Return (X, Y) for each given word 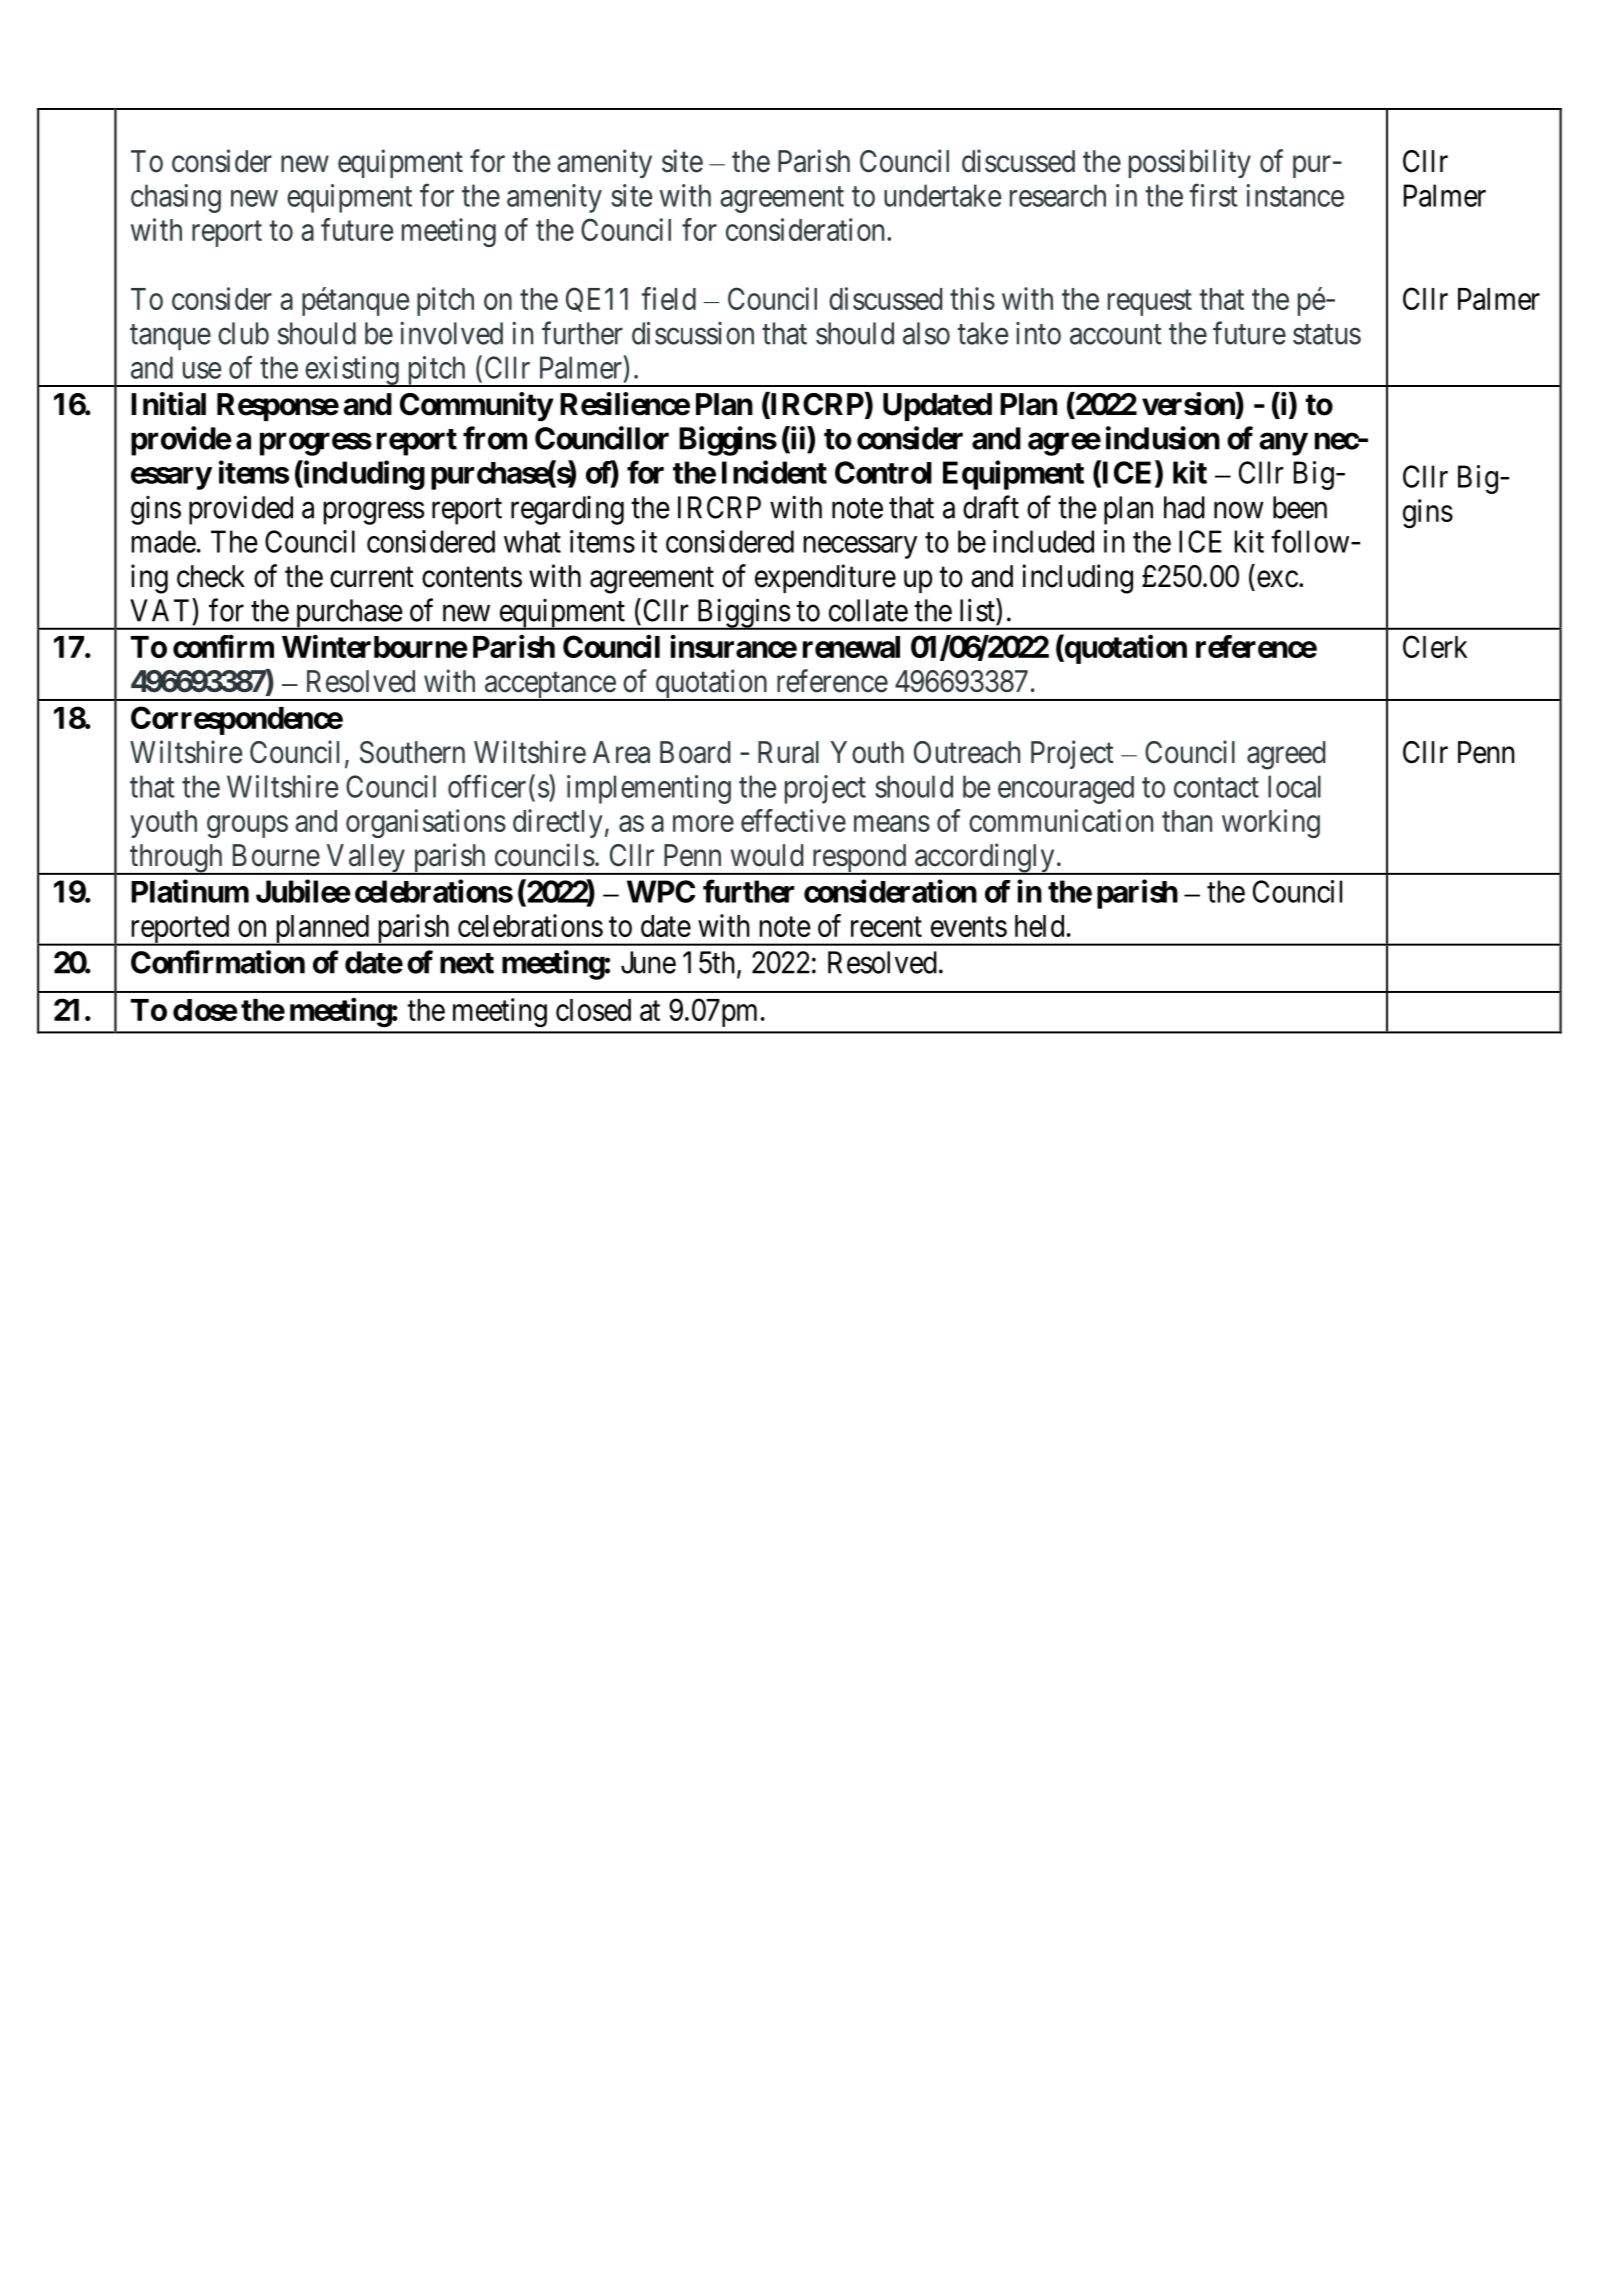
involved (451, 333)
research (1058, 195)
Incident (774, 472)
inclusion (1163, 438)
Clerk (1435, 646)
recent (886, 927)
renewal (851, 647)
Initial (168, 404)
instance (1295, 195)
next (467, 963)
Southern (412, 752)
